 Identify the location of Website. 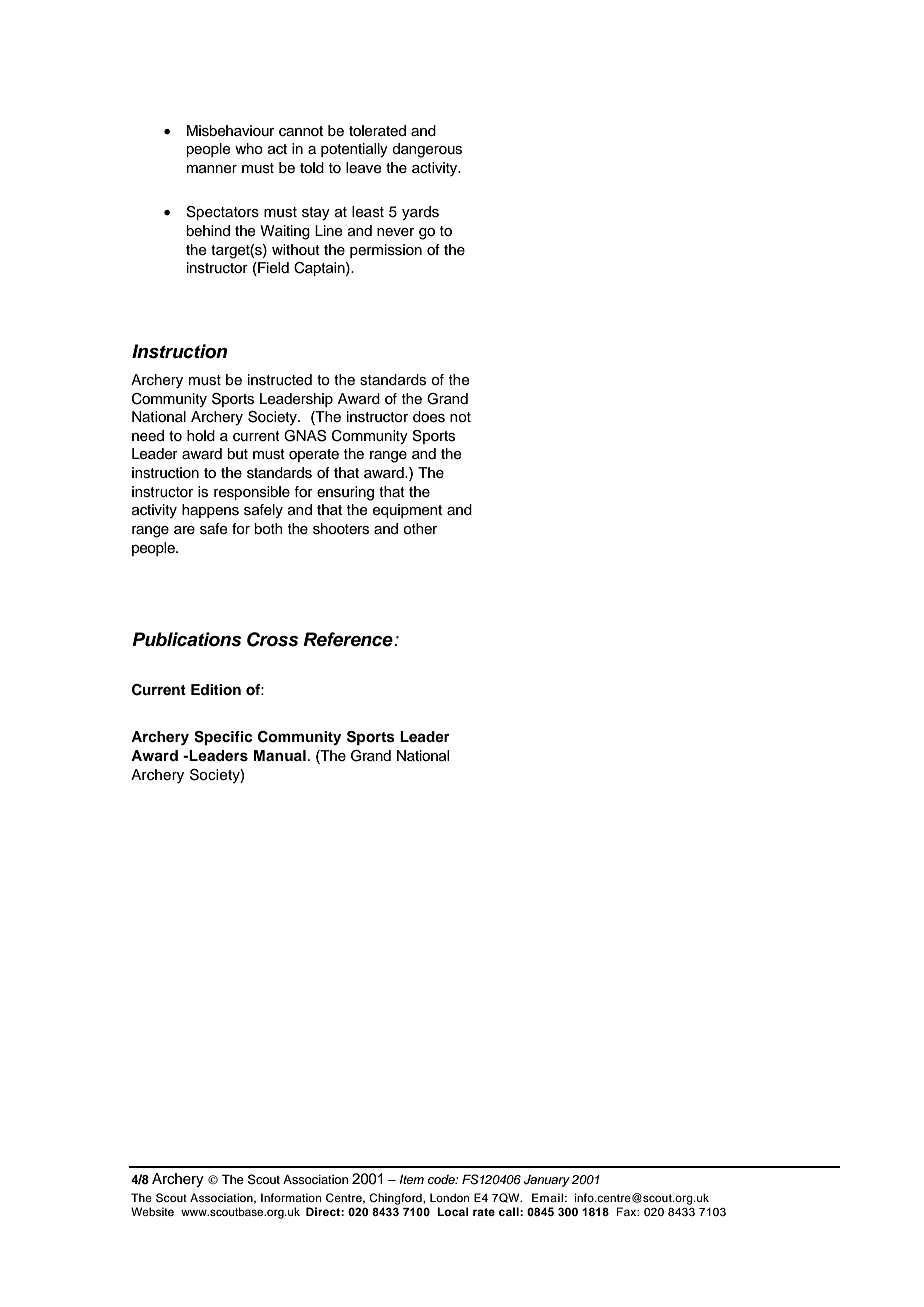
(152, 1211).
